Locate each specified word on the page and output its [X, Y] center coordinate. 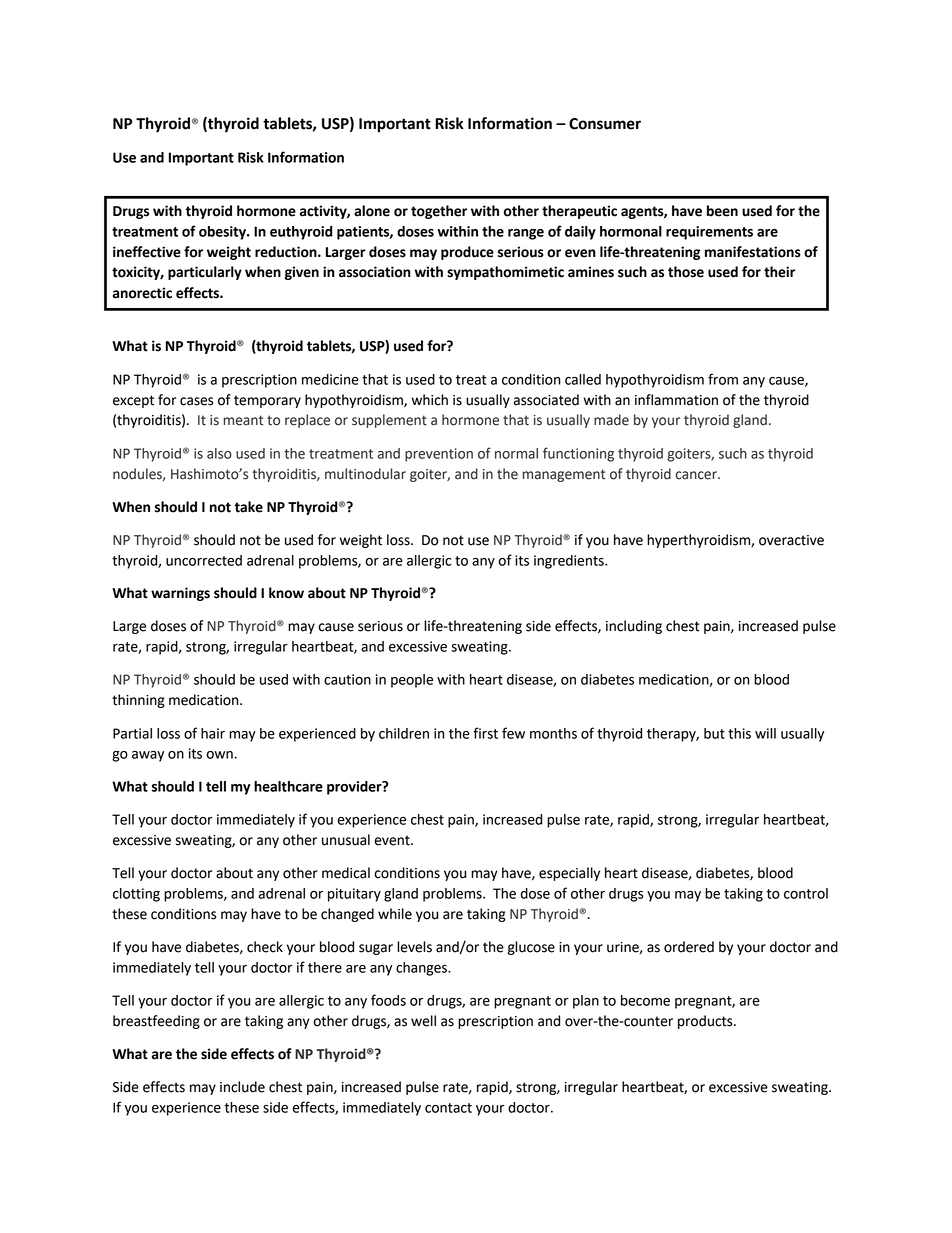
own [220, 755]
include [242, 1087]
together [439, 212]
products [706, 1022]
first [485, 733]
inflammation [676, 400]
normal [516, 453]
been [722, 211]
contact [448, 1108]
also [219, 453]
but [714, 733]
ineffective [147, 252]
